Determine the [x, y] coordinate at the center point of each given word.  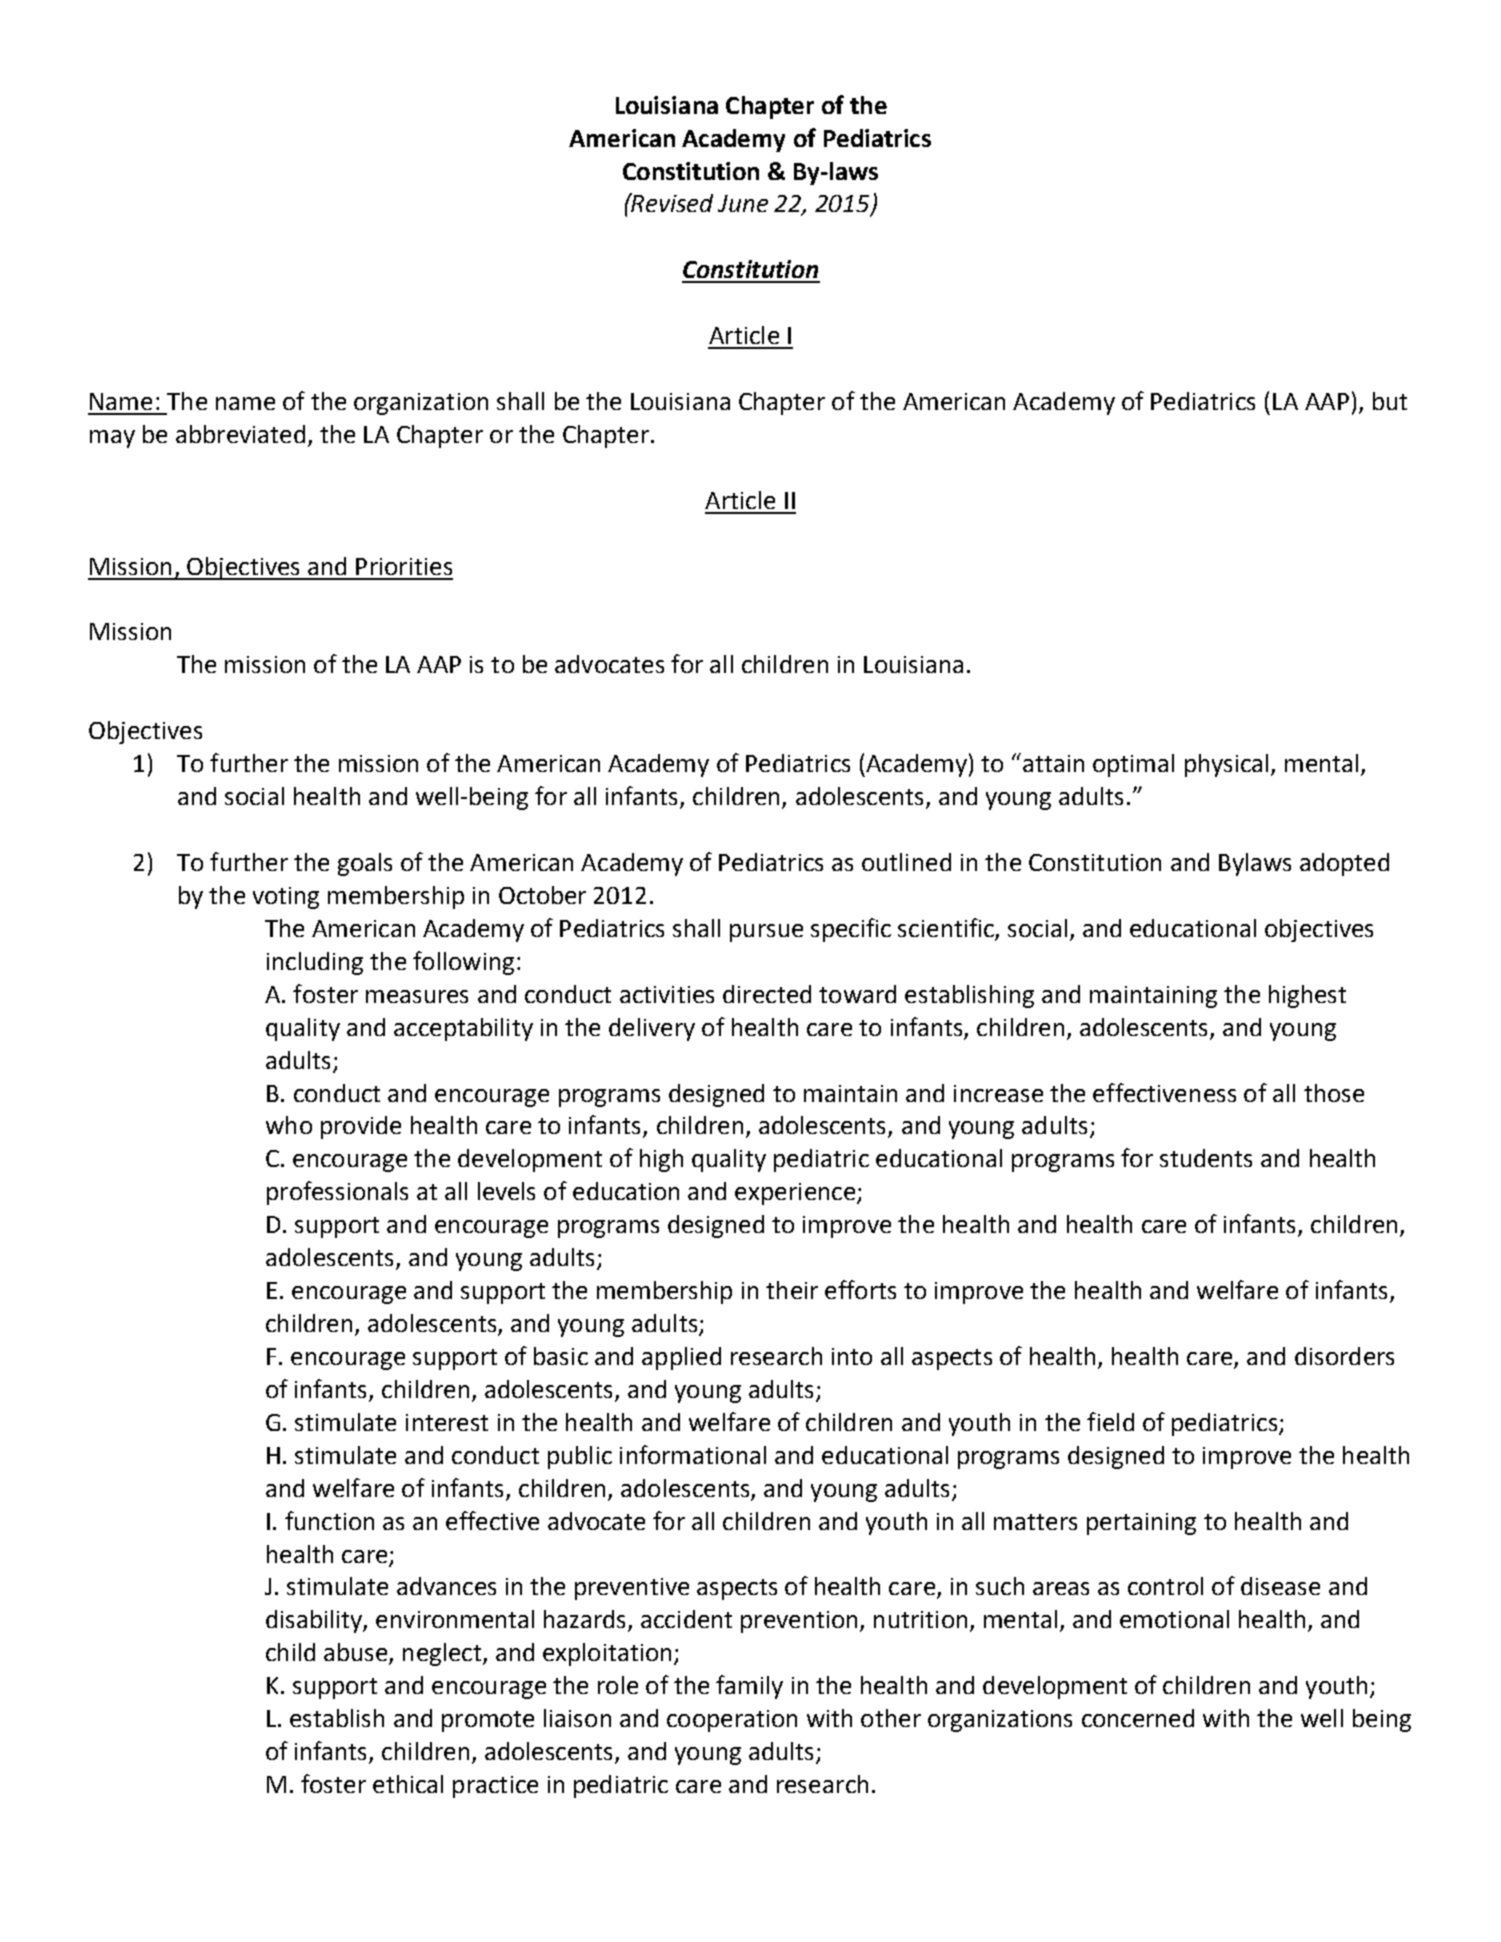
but [1390, 401]
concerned [1138, 1718]
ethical [408, 1784]
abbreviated [240, 434]
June [743, 203]
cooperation [732, 1721]
